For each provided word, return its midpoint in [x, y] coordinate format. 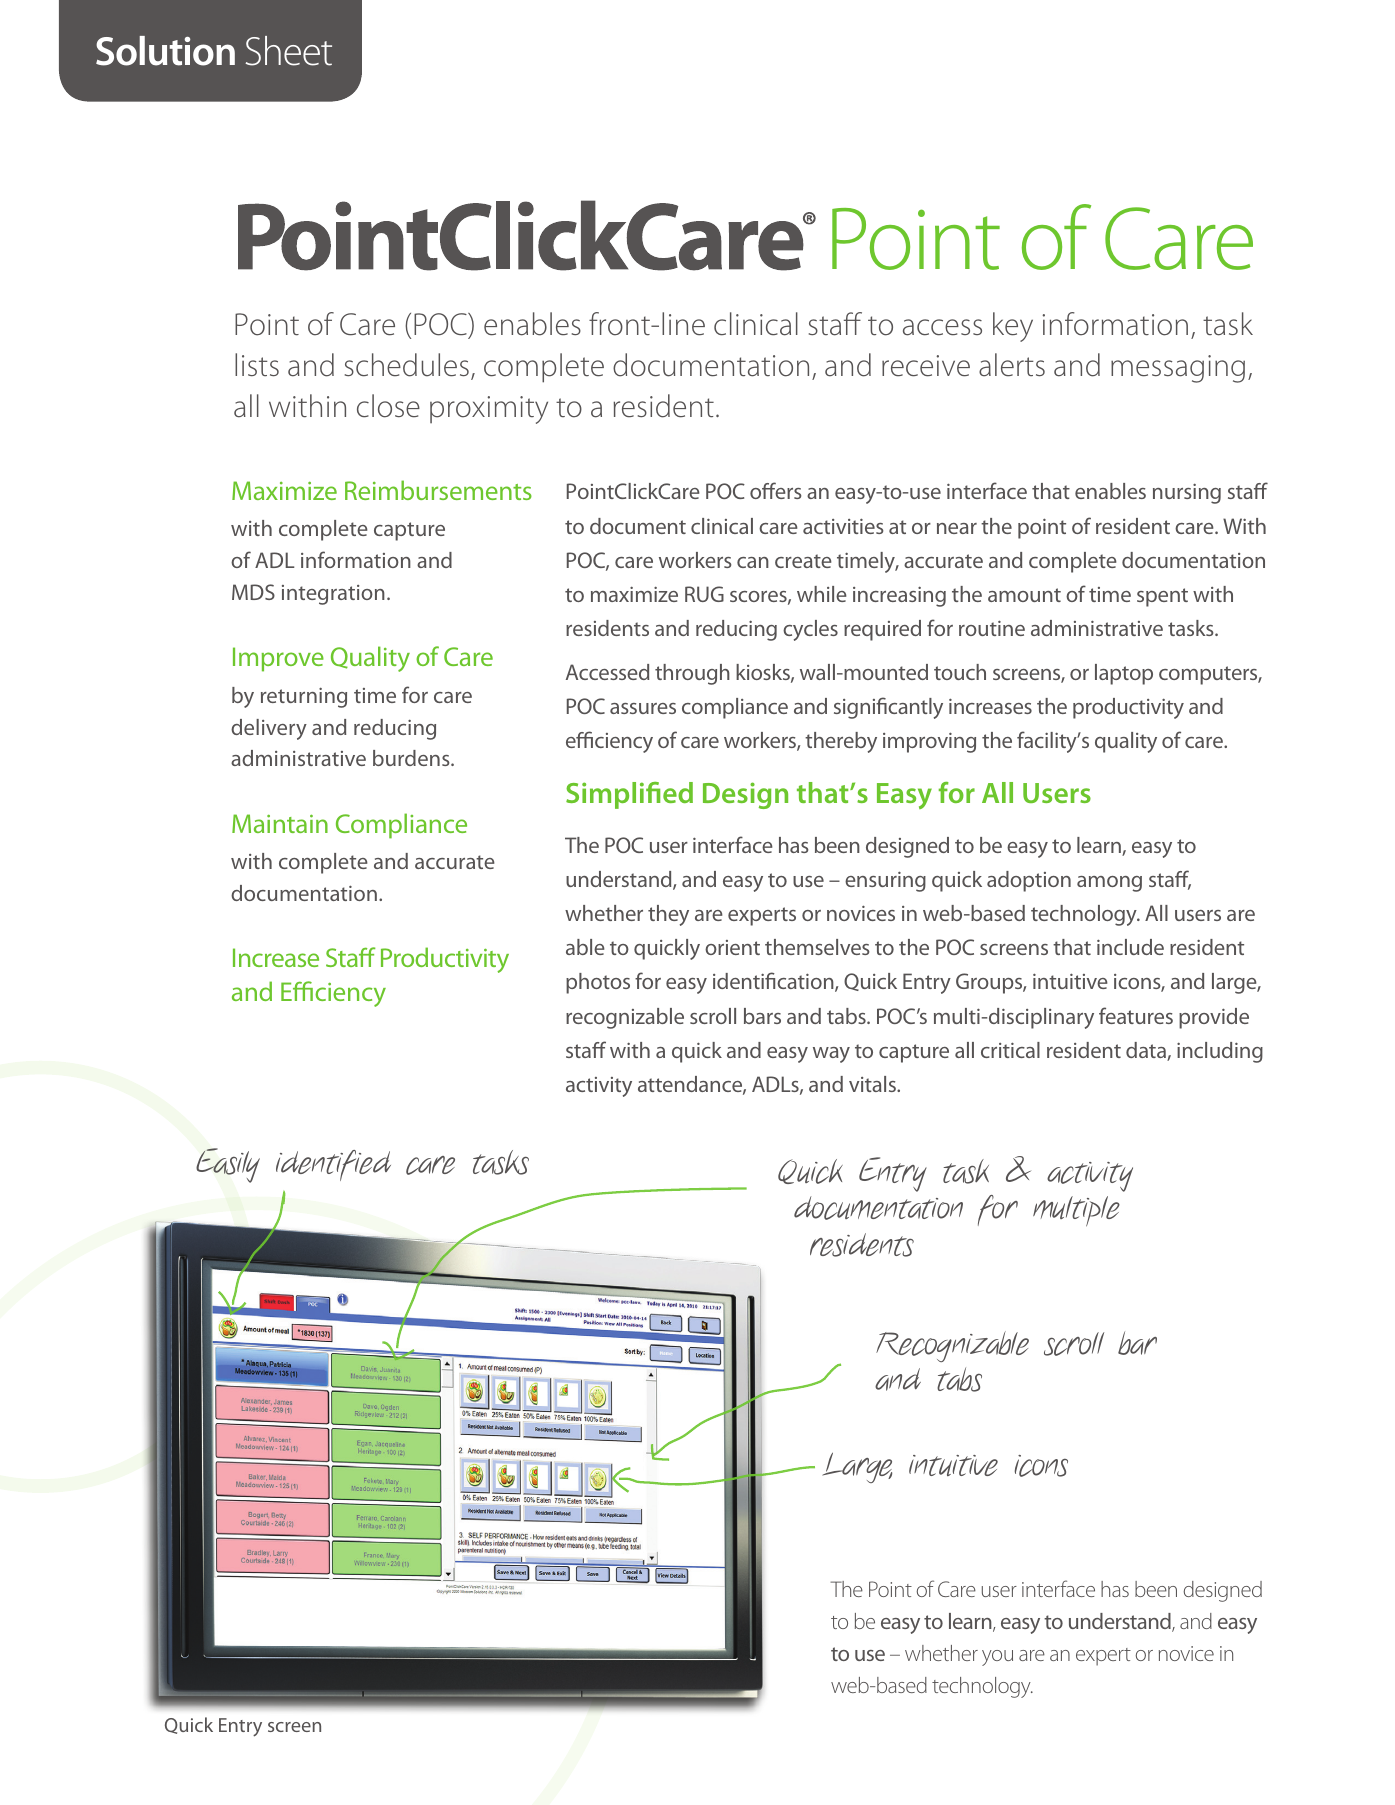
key [1013, 327]
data [1147, 1051]
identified [333, 1165]
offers [776, 490]
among [1109, 884]
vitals [873, 1084]
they [668, 915]
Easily [228, 1165]
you [997, 1658]
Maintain [280, 823]
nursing [1187, 494]
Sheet [288, 51]
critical [1010, 1050]
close [388, 406]
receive [926, 366]
